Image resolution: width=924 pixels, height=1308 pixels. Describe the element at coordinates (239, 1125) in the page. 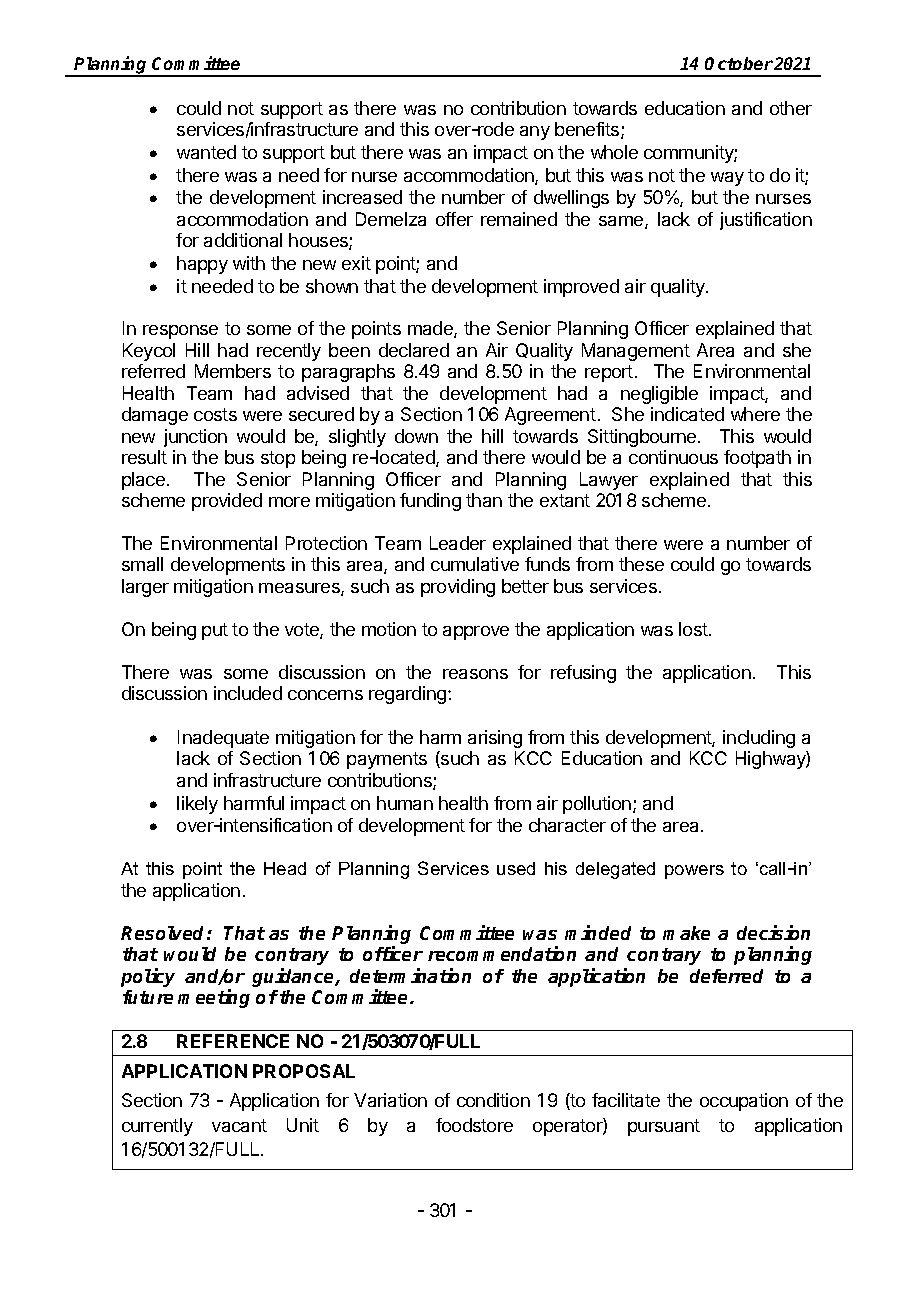

I see `vacant` at that location.
